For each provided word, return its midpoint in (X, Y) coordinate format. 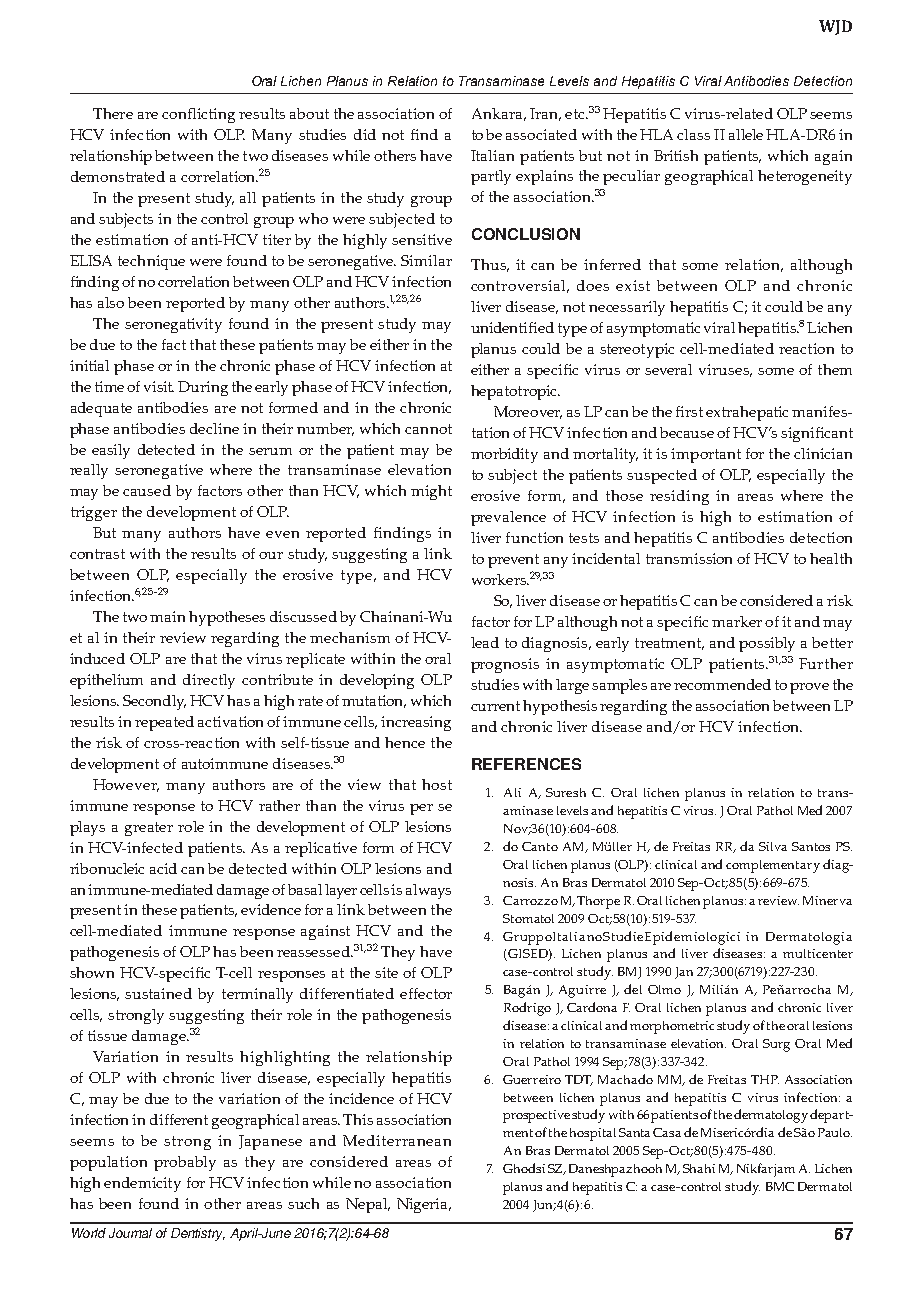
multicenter (818, 953)
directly (209, 681)
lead (485, 642)
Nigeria (424, 1205)
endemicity (142, 1184)
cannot (428, 429)
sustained (158, 993)
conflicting (198, 115)
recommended (722, 684)
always (428, 891)
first (689, 411)
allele (746, 134)
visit (159, 386)
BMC (780, 1186)
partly (491, 177)
